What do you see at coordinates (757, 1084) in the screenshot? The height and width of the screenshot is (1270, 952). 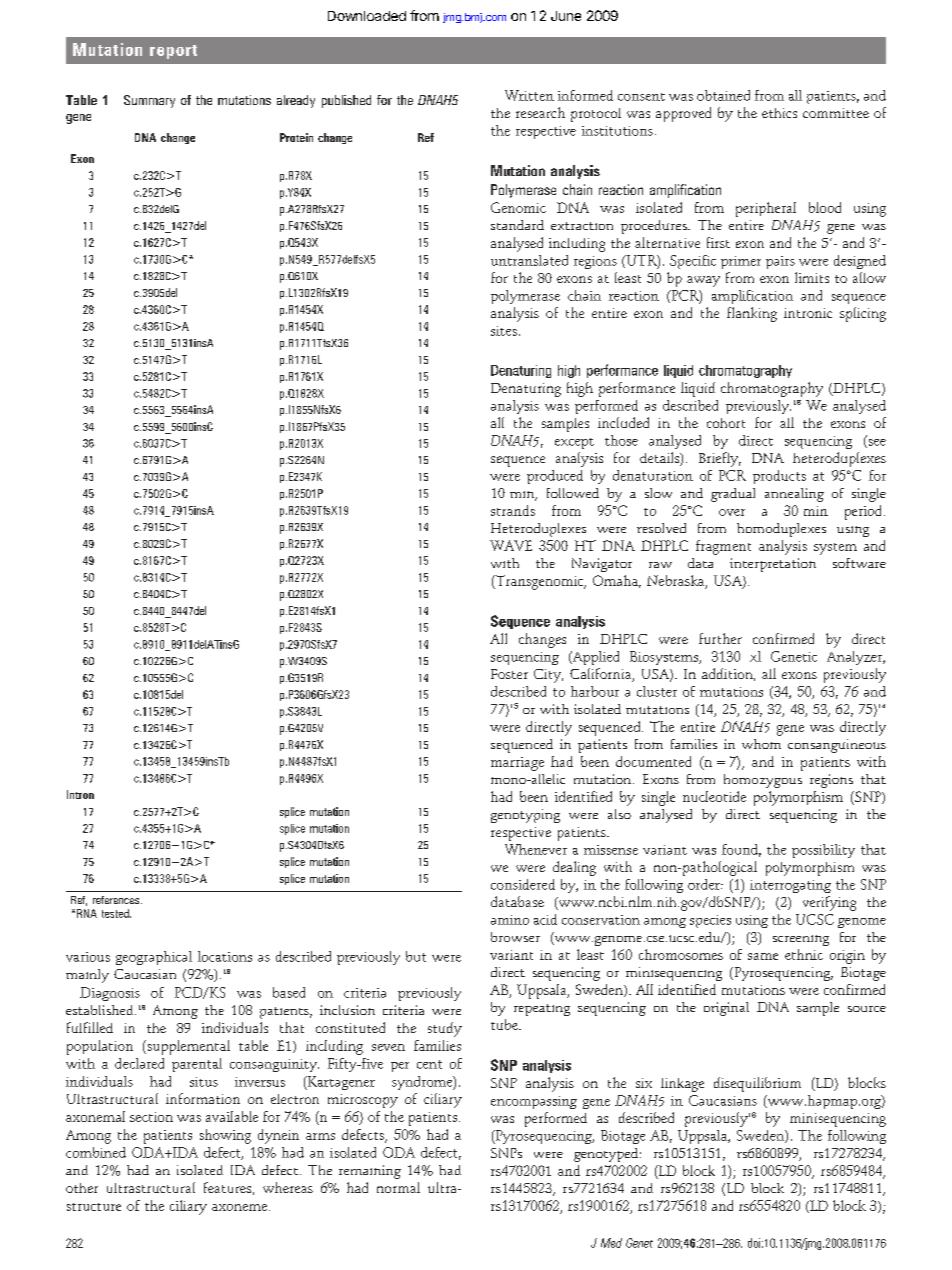 I see `disequilibrium` at bounding box center [757, 1084].
